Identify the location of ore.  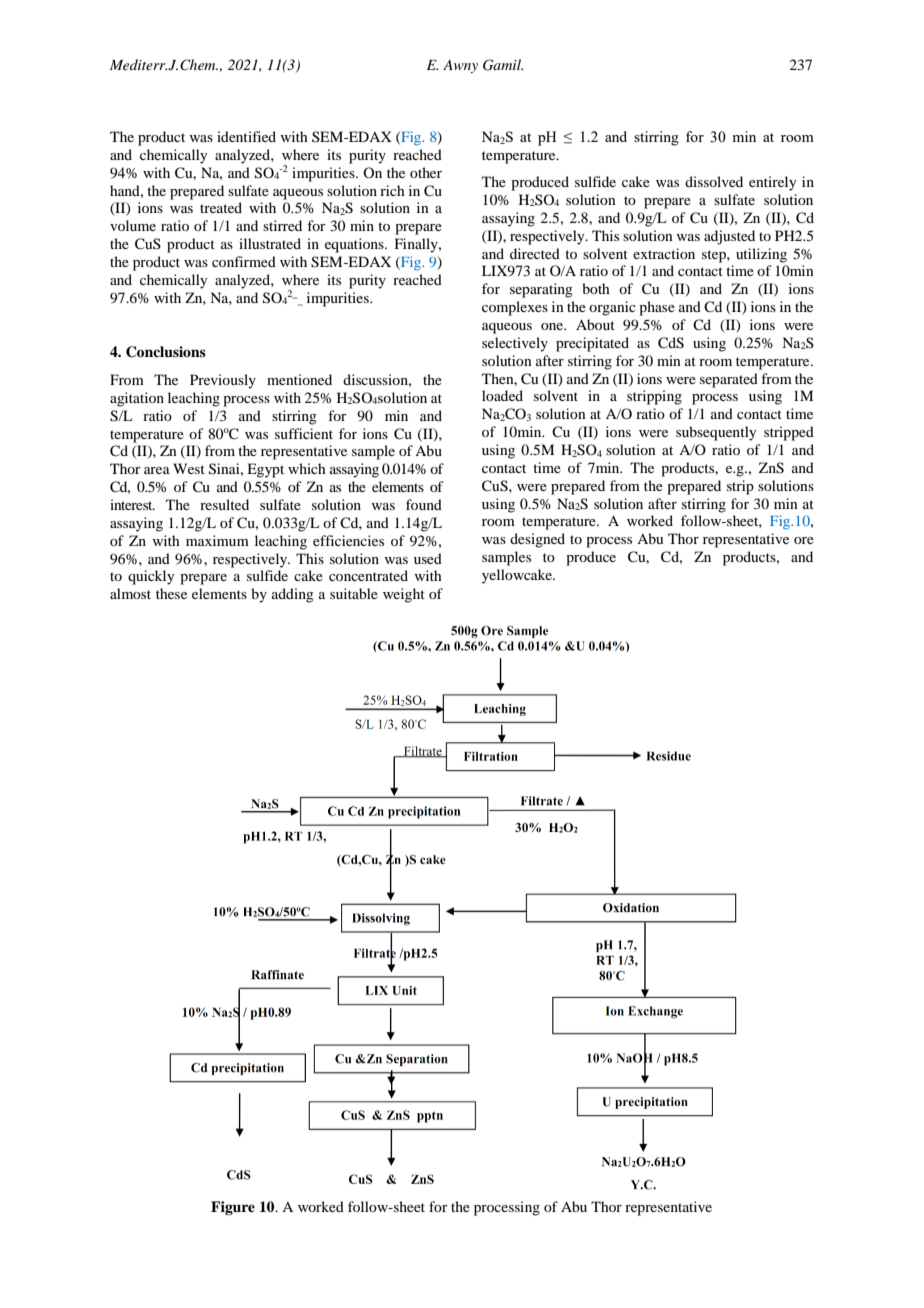
(804, 540).
